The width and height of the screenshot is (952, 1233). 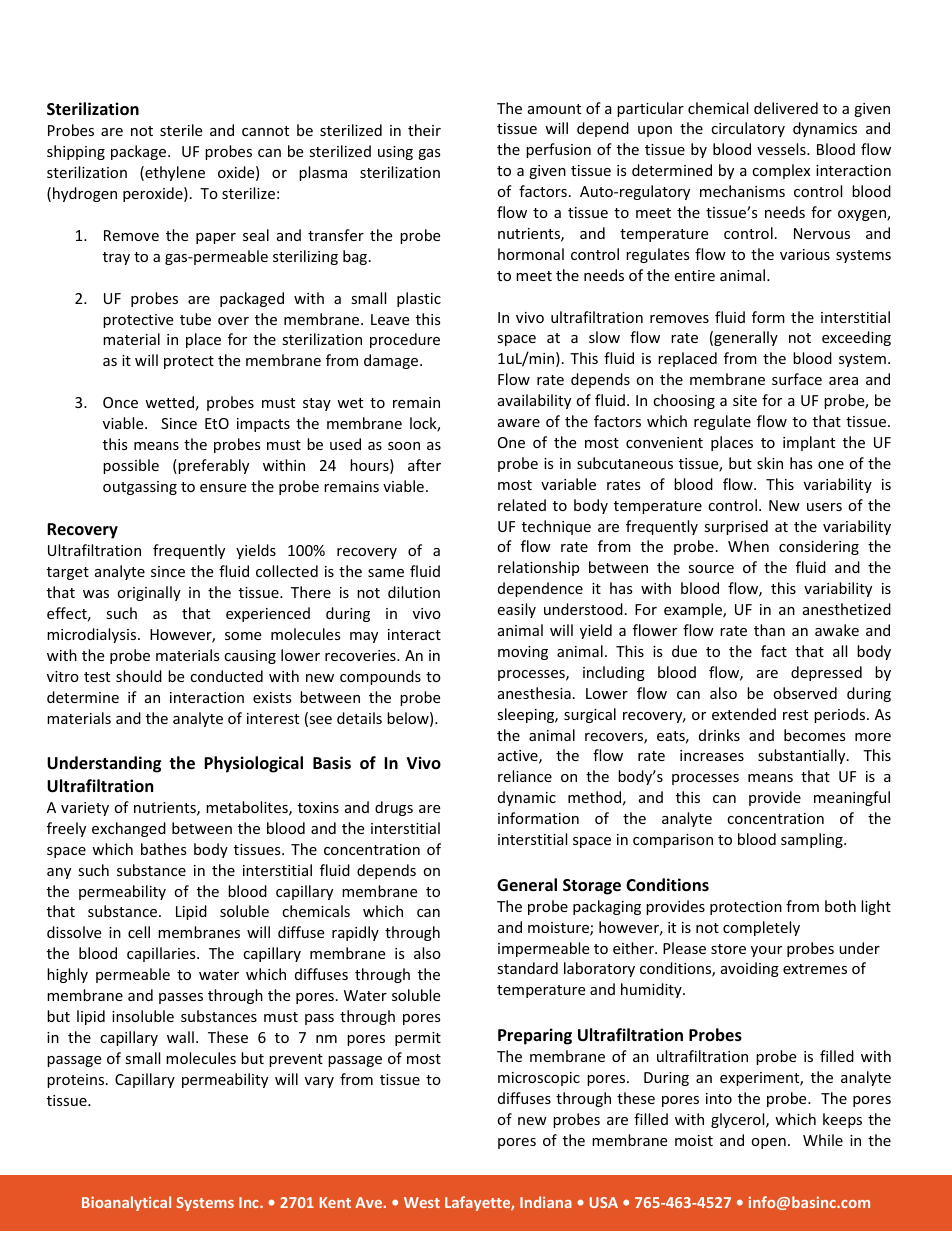 What do you see at coordinates (129, 829) in the screenshot?
I see `exchanged` at bounding box center [129, 829].
